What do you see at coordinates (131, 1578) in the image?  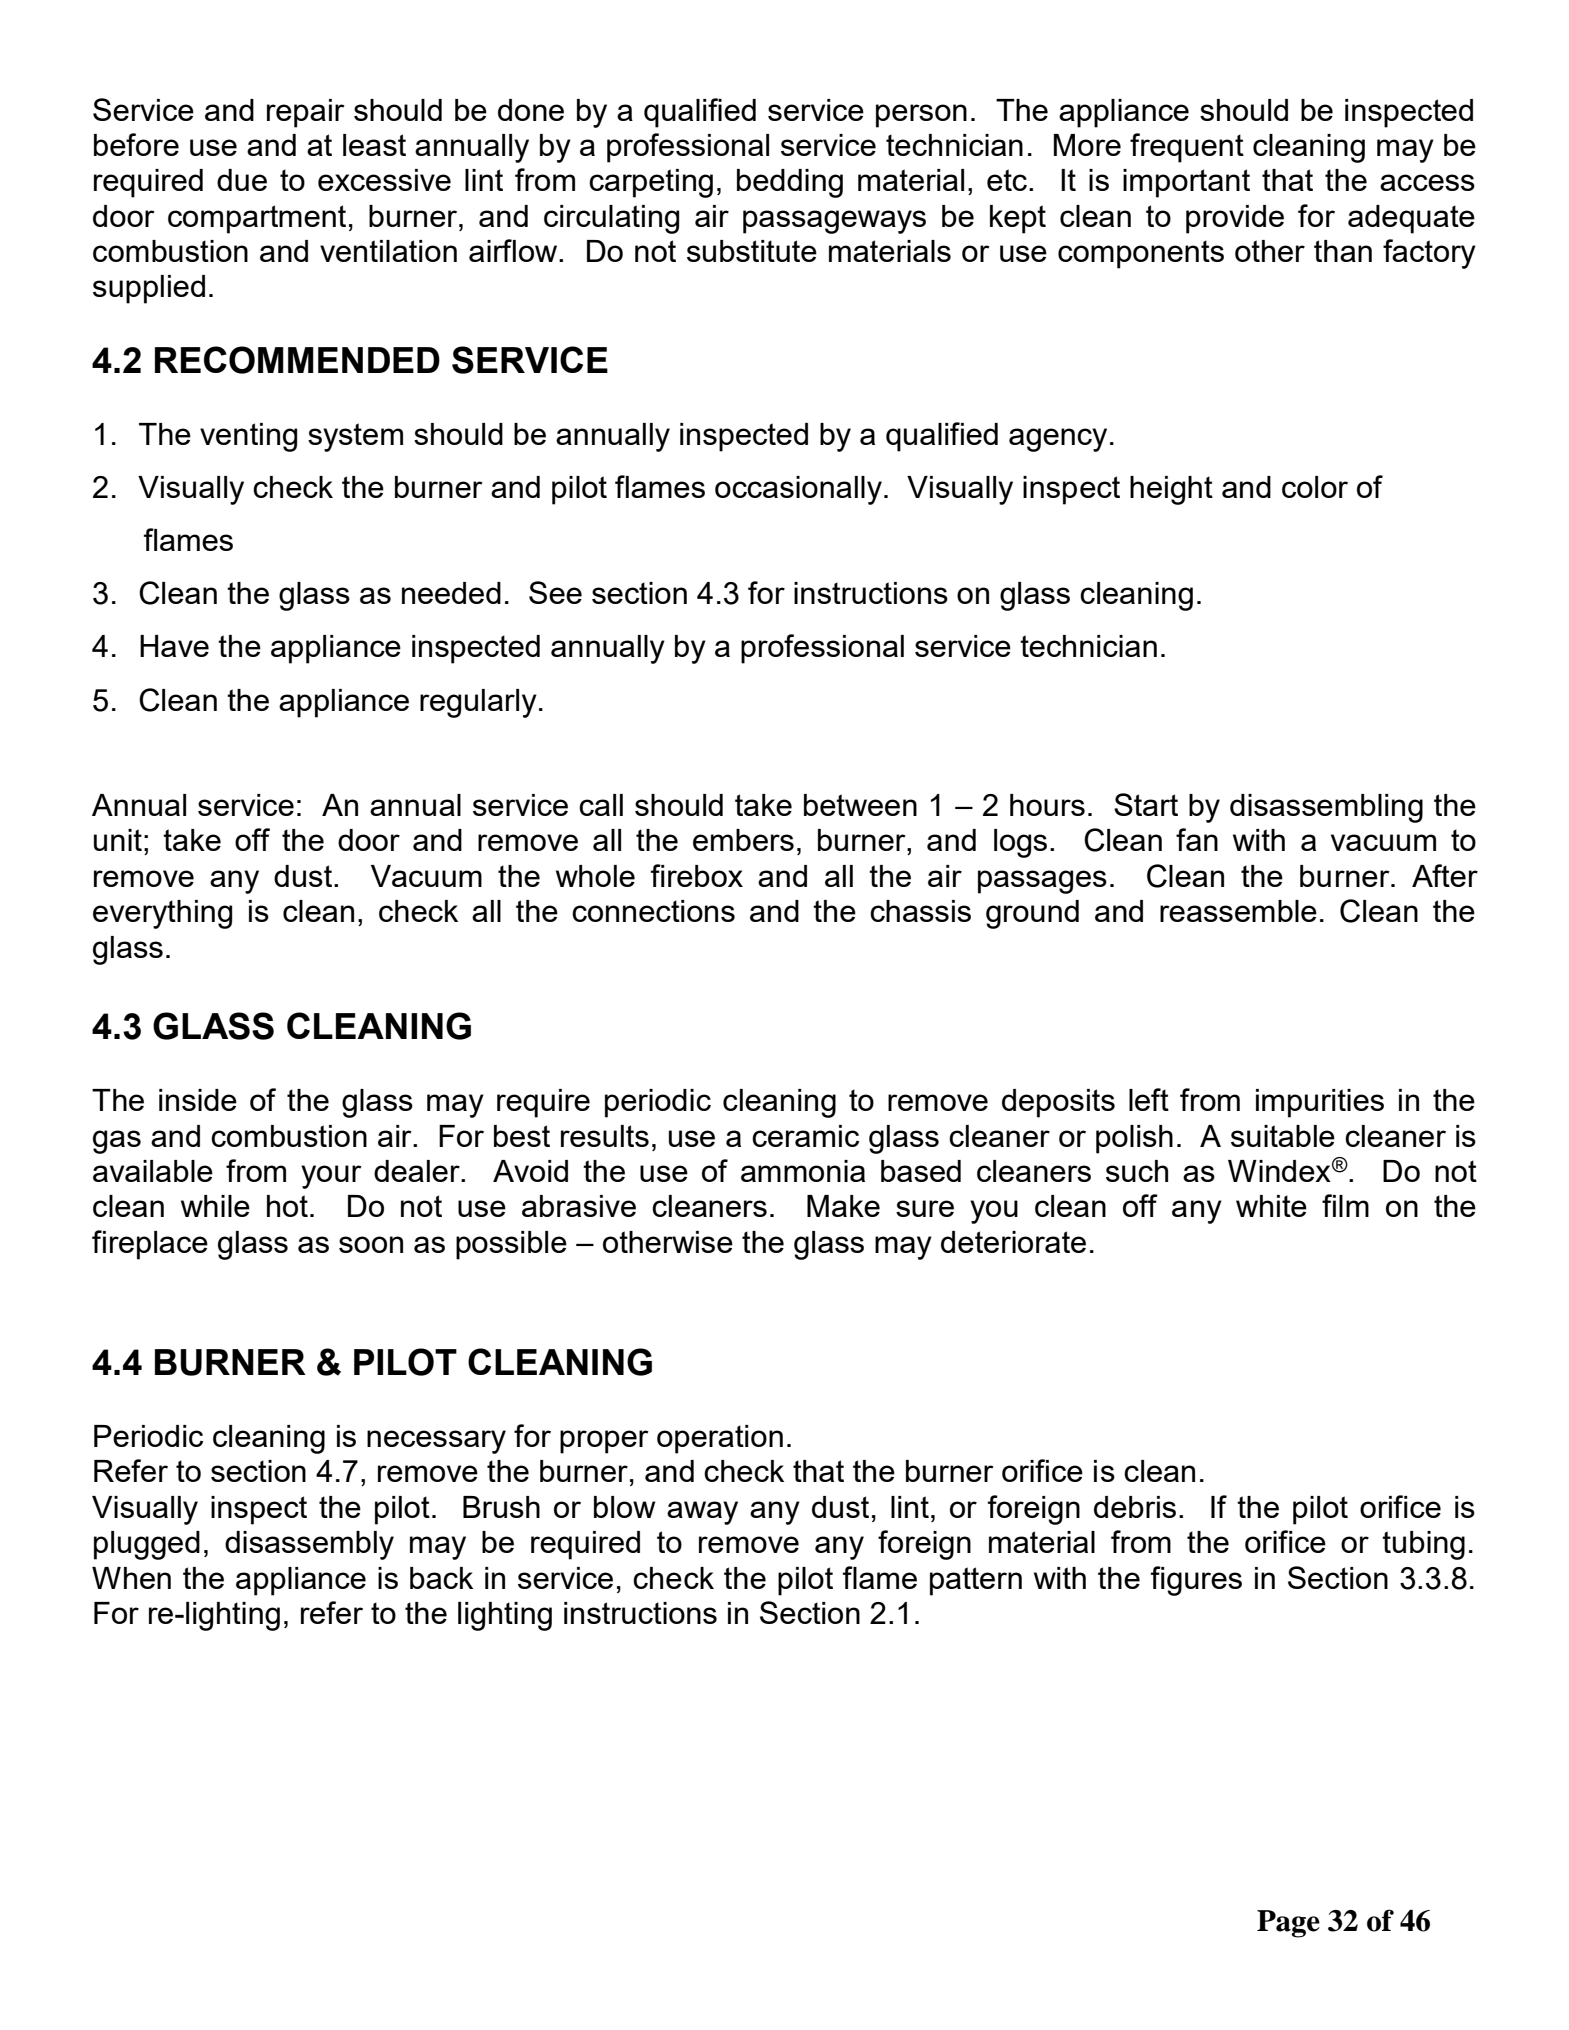 I see `When` at bounding box center [131, 1578].
